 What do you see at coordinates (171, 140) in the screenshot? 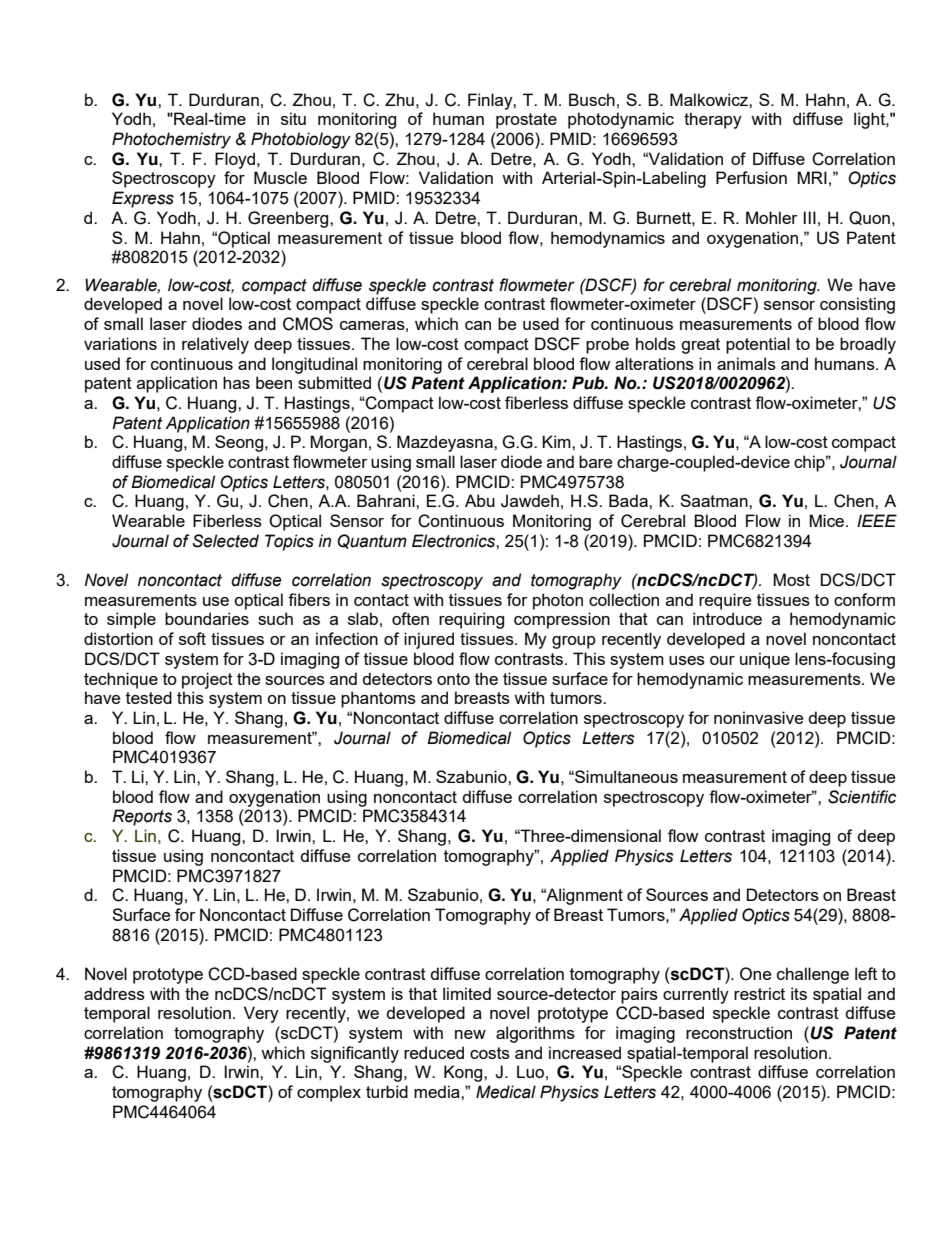
I see `Photochemistry` at bounding box center [171, 140].
